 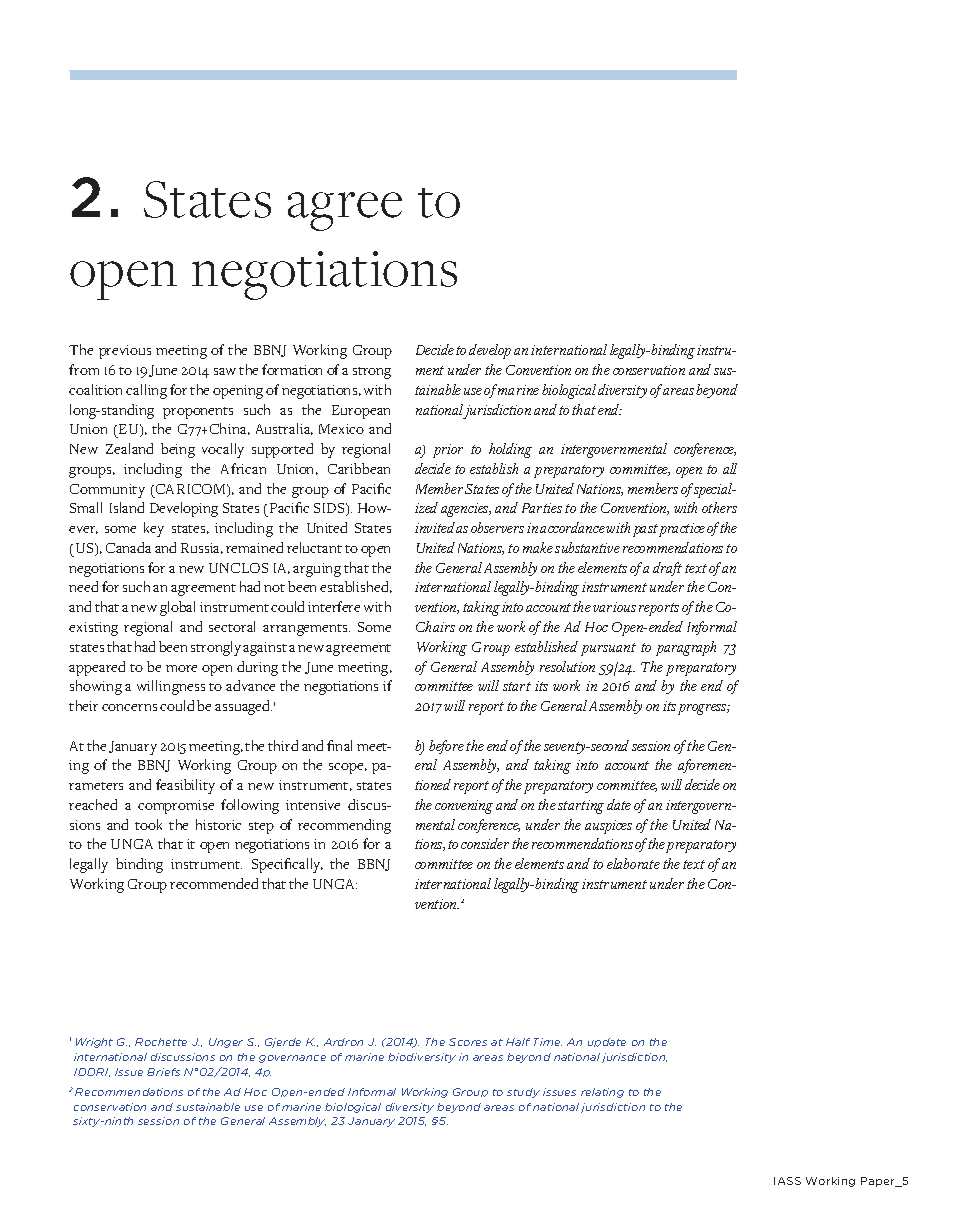 I want to click on European, so click(x=361, y=412).
